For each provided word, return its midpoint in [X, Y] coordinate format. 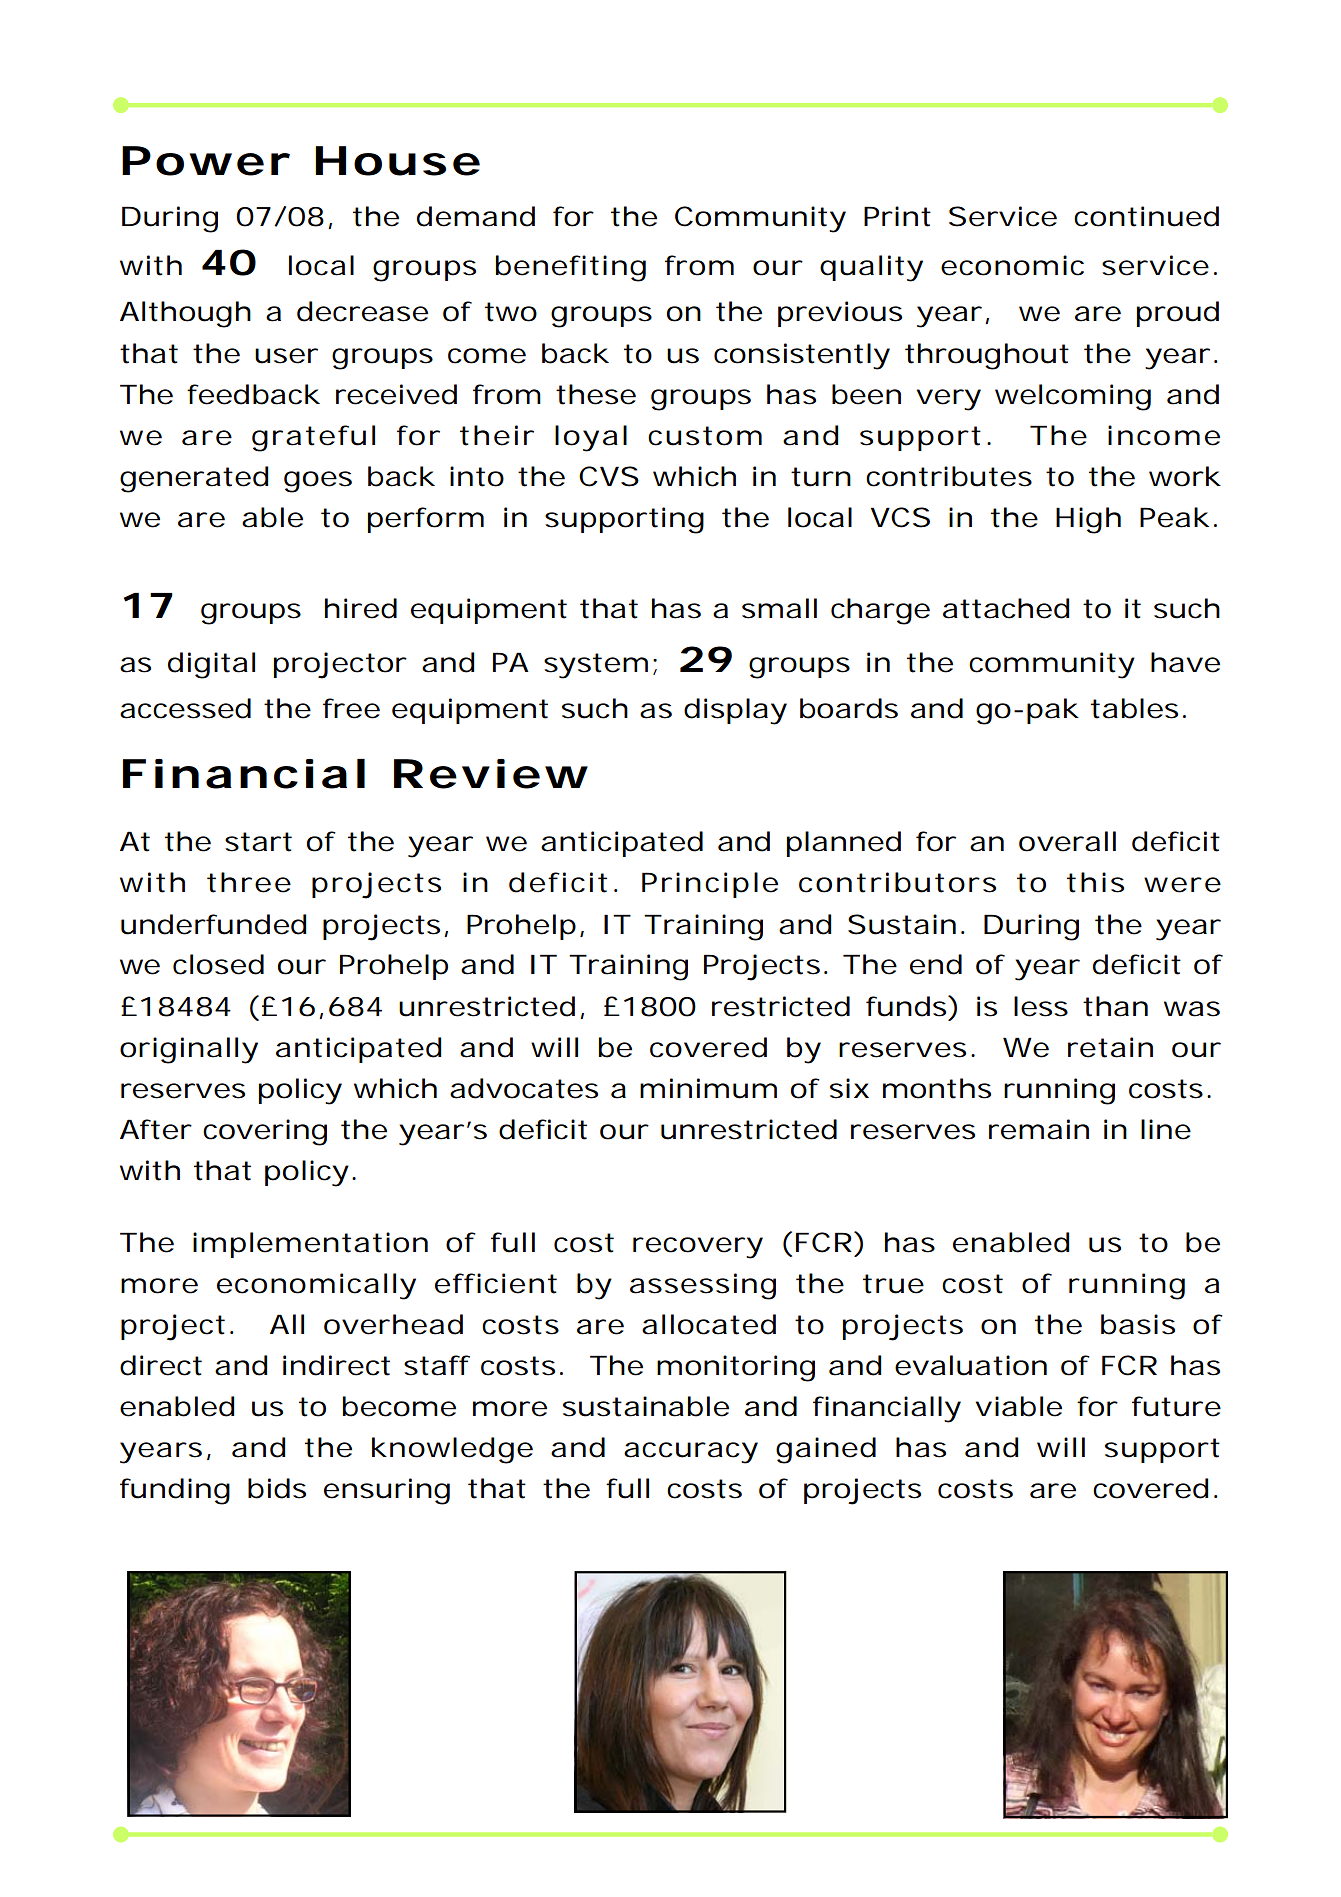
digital [211, 665]
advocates [524, 1088]
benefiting [571, 268]
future [1176, 1406]
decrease [362, 311]
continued [1146, 216]
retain [1110, 1047]
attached [1006, 608]
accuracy [691, 1453]
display [735, 711]
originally [189, 1050]
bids [277, 1488]
